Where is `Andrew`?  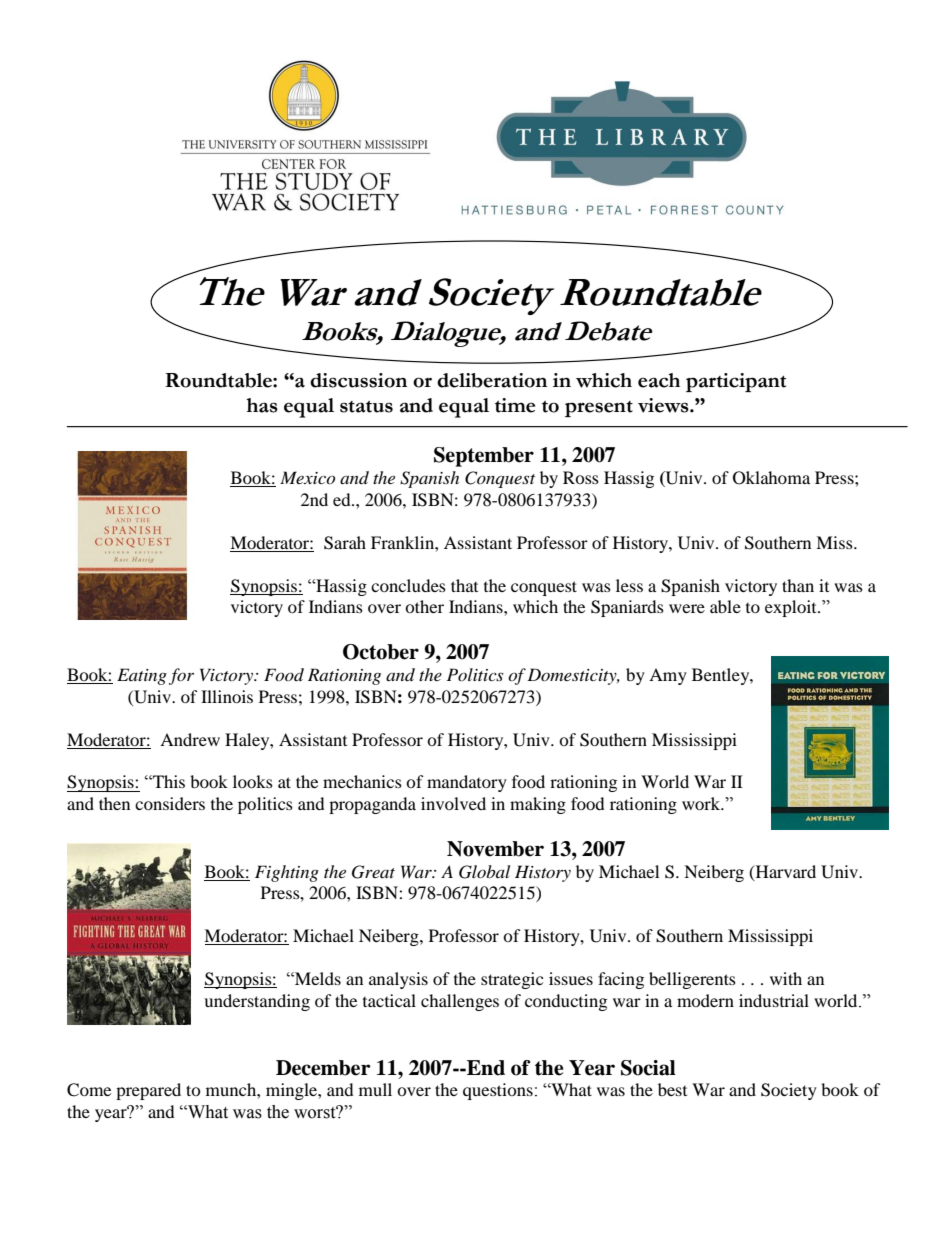 Andrew is located at coordinates (190, 739).
